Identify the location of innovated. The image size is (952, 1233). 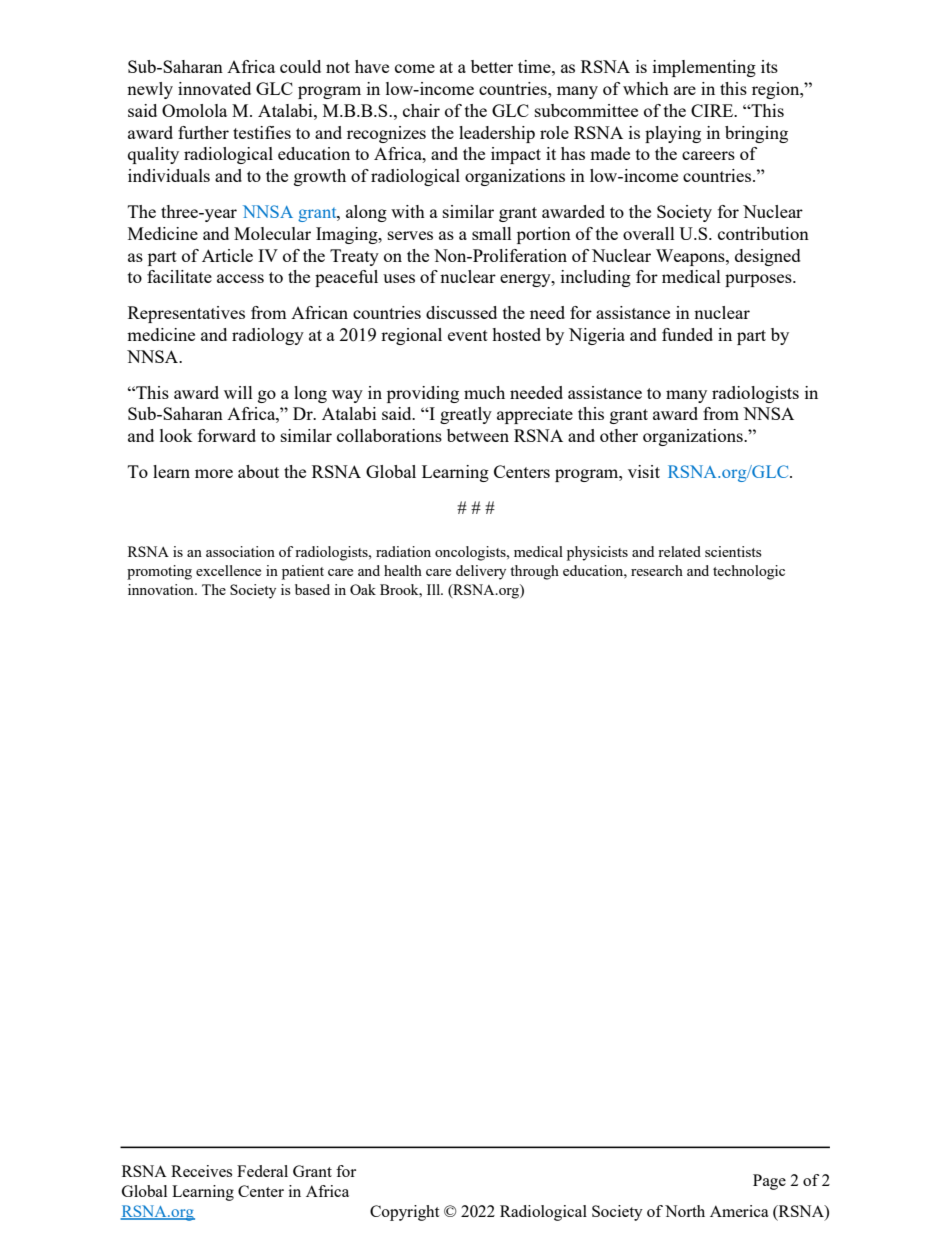
(214, 88).
